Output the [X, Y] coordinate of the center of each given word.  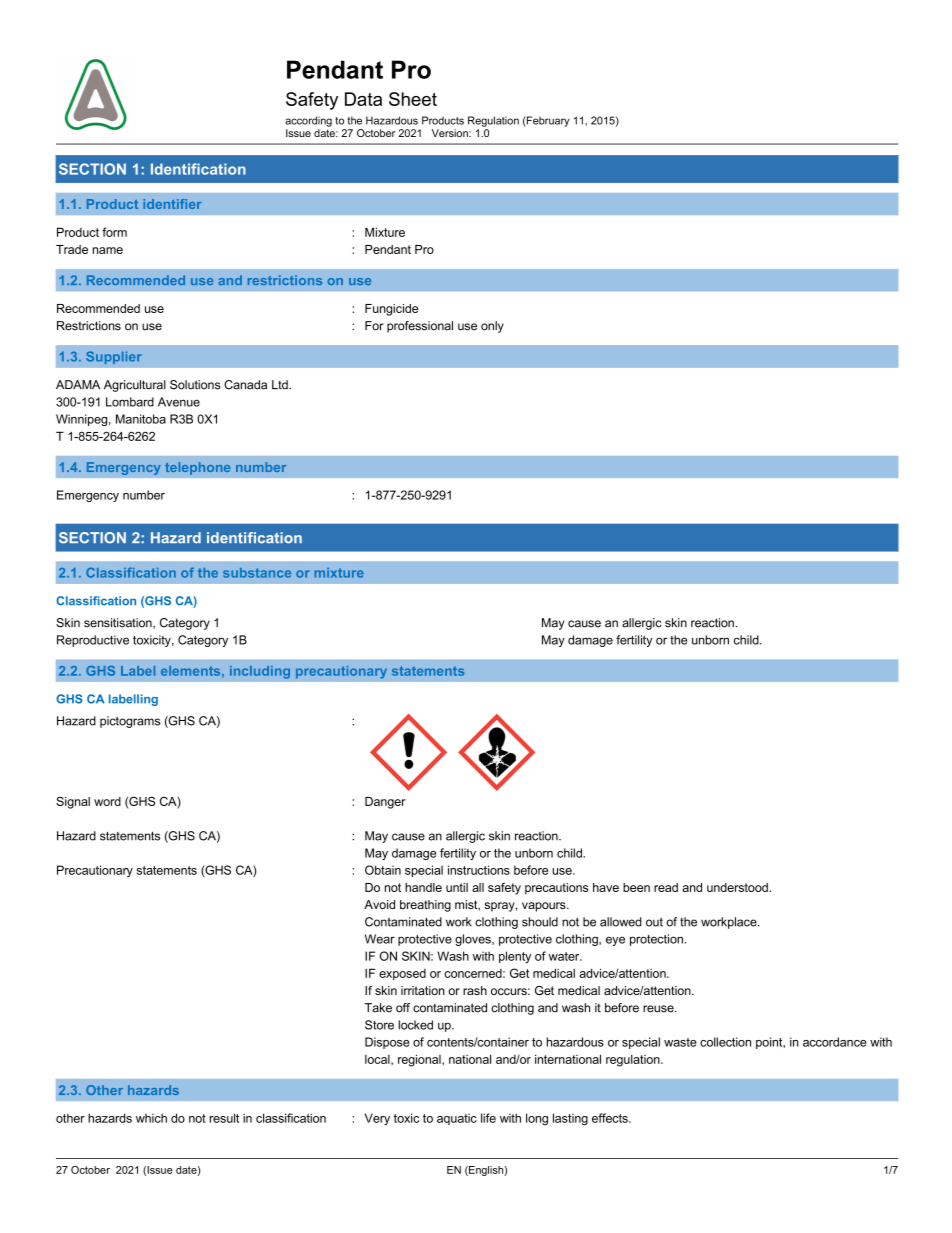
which [151, 1118]
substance [257, 573]
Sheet [413, 99]
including [260, 672]
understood [738, 887]
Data [363, 99]
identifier [172, 204]
